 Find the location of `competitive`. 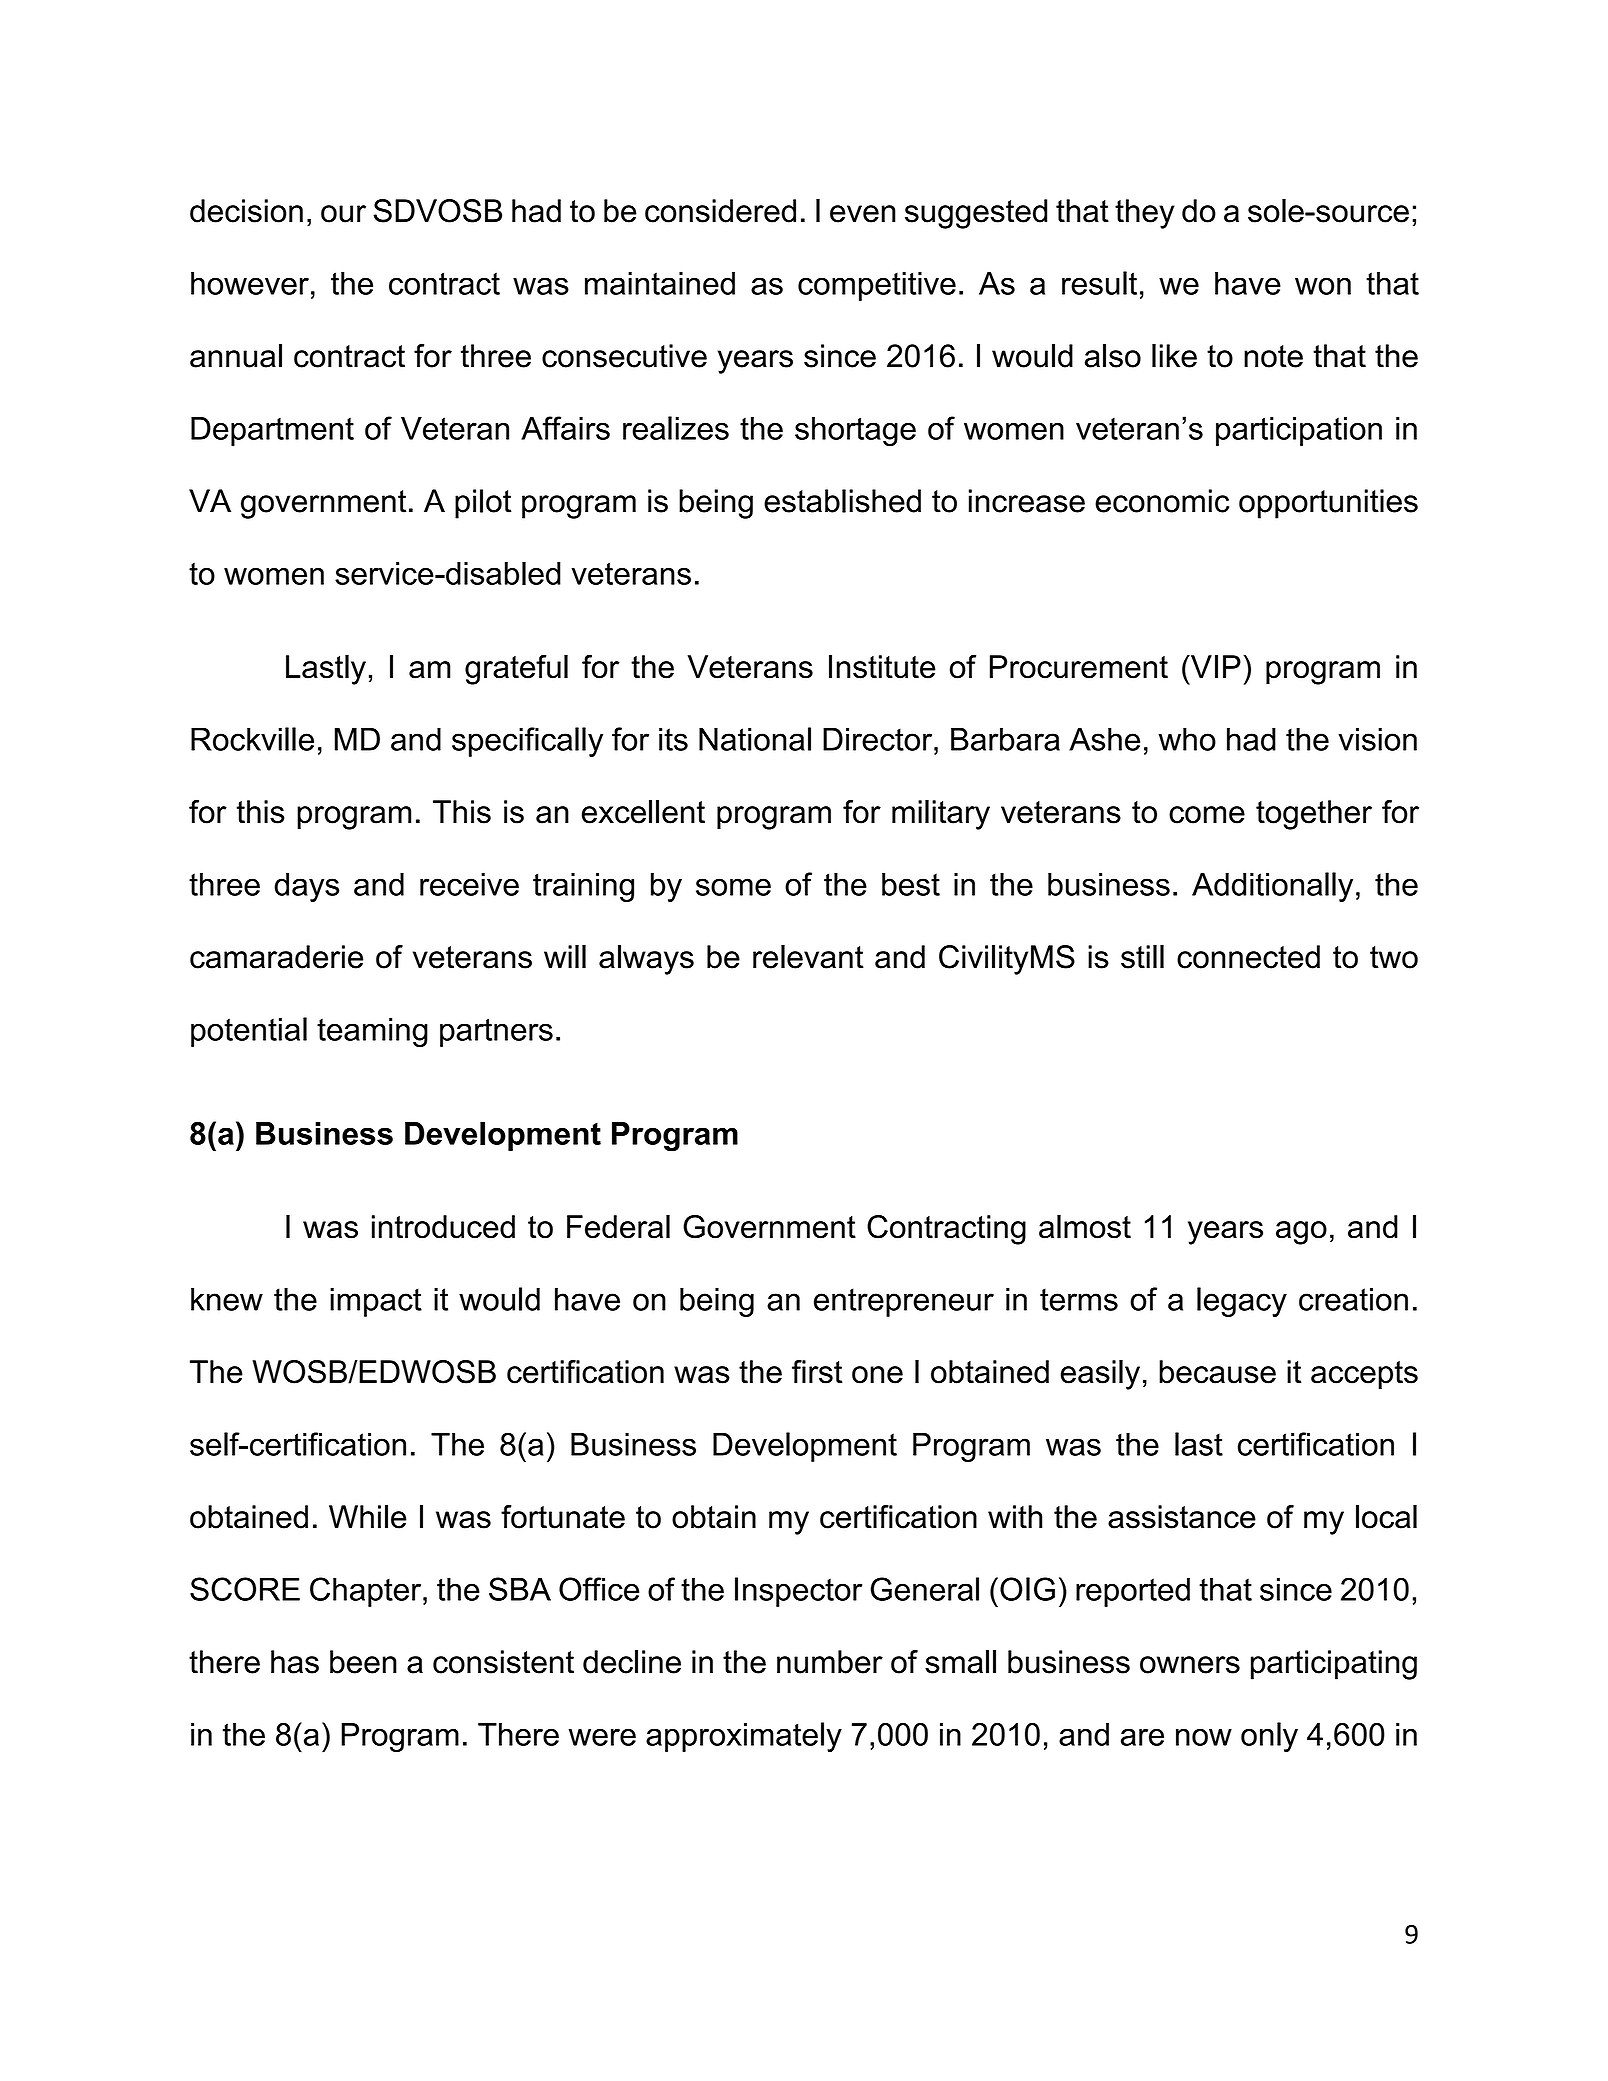

competitive is located at coordinates (877, 286).
